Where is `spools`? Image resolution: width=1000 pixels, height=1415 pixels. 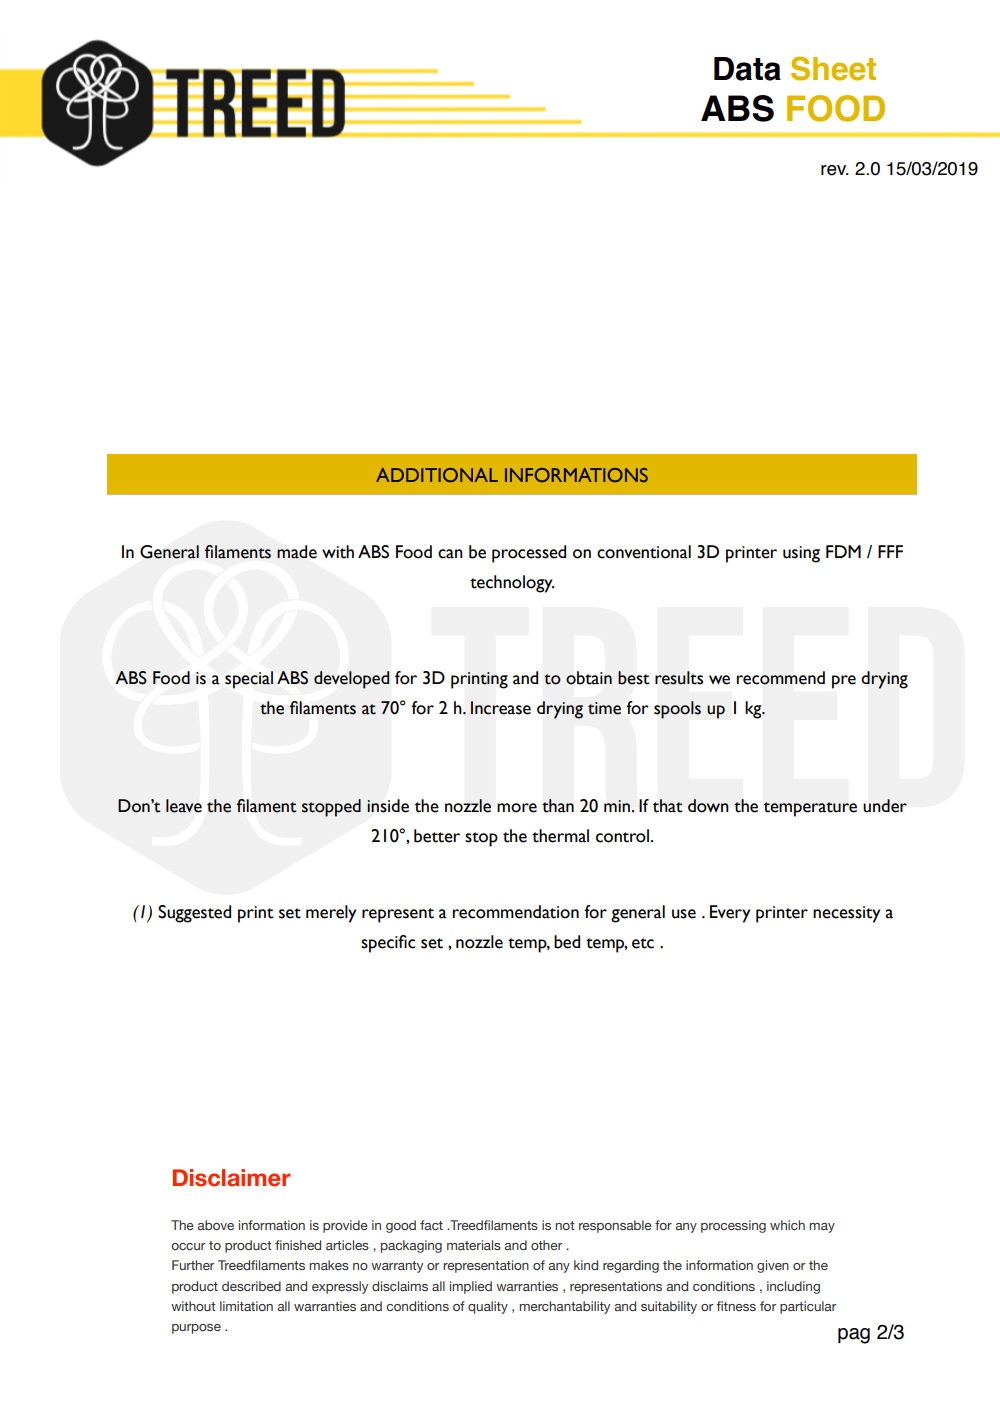 spools is located at coordinates (677, 710).
